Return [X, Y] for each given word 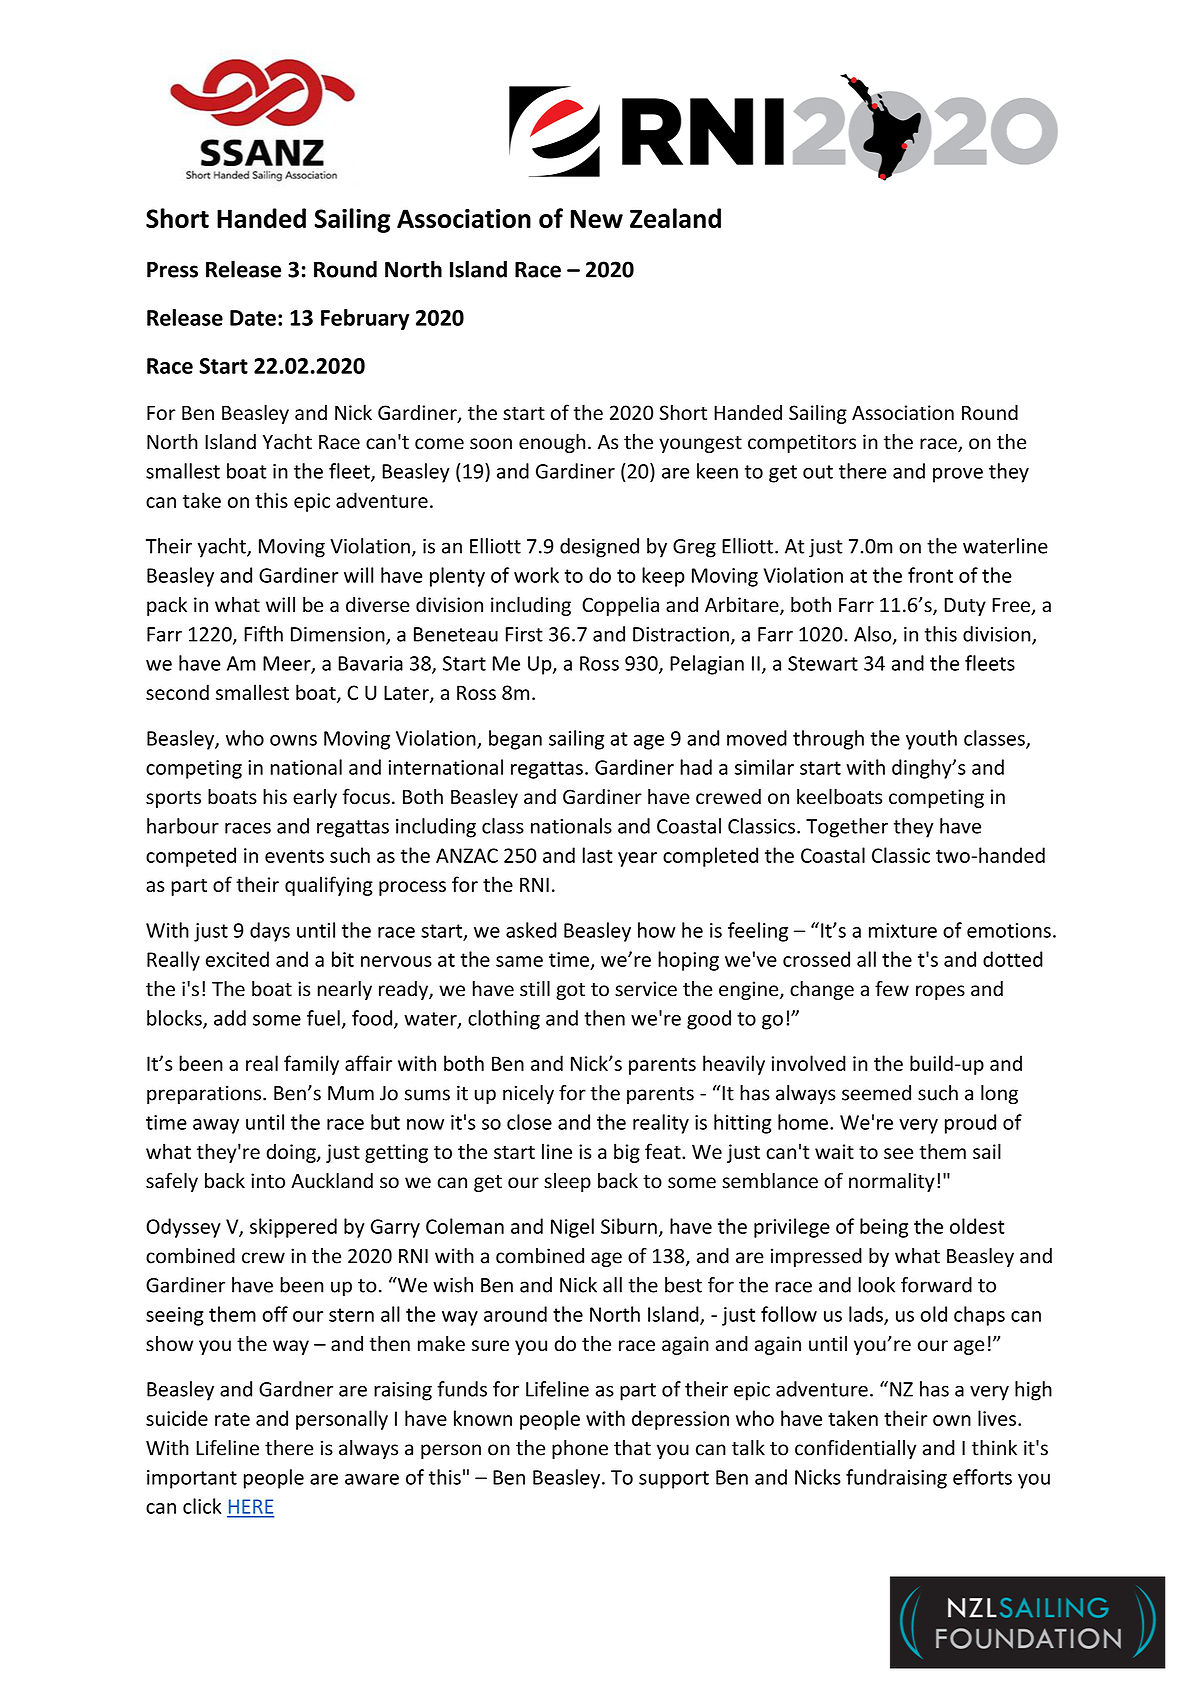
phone [580, 1449]
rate [232, 1419]
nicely [528, 1094]
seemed [876, 1093]
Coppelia [620, 606]
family [311, 1065]
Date [253, 318]
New [597, 218]
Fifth [263, 634]
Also [874, 635]
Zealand [675, 218]
